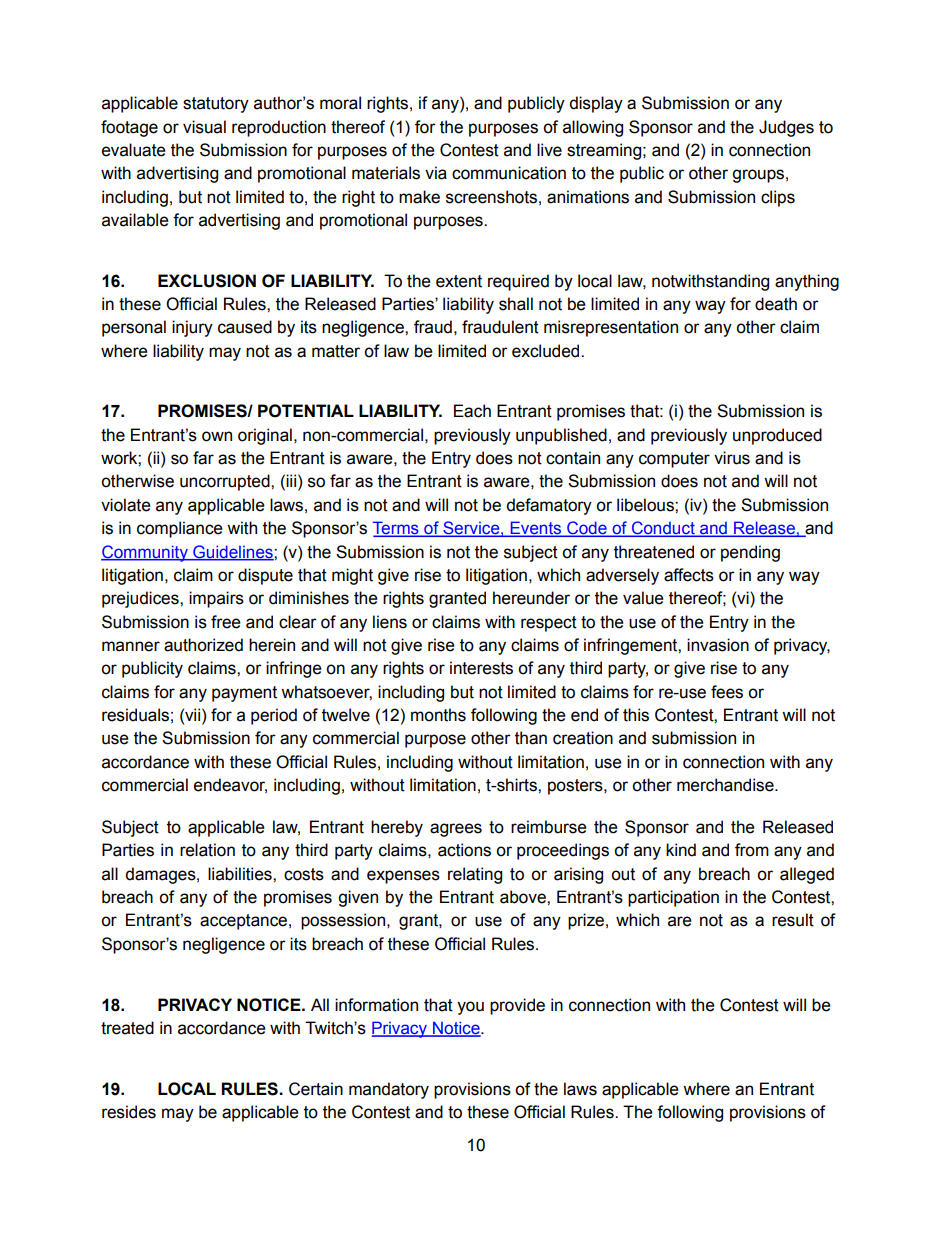 This document has height=1233, width=952. What do you see at coordinates (718, 645) in the document?
I see `invasion` at bounding box center [718, 645].
